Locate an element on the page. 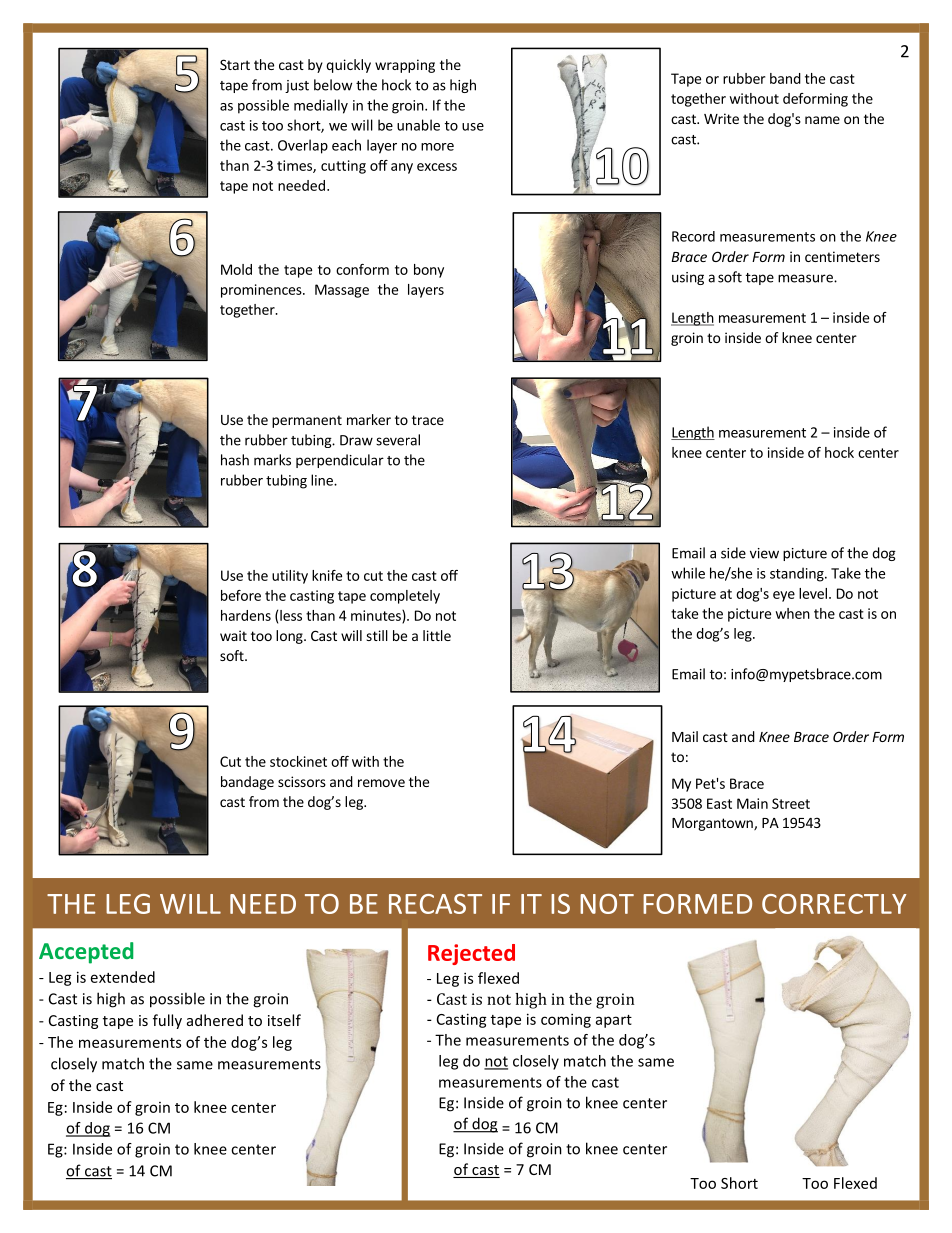  unable is located at coordinates (418, 125).
